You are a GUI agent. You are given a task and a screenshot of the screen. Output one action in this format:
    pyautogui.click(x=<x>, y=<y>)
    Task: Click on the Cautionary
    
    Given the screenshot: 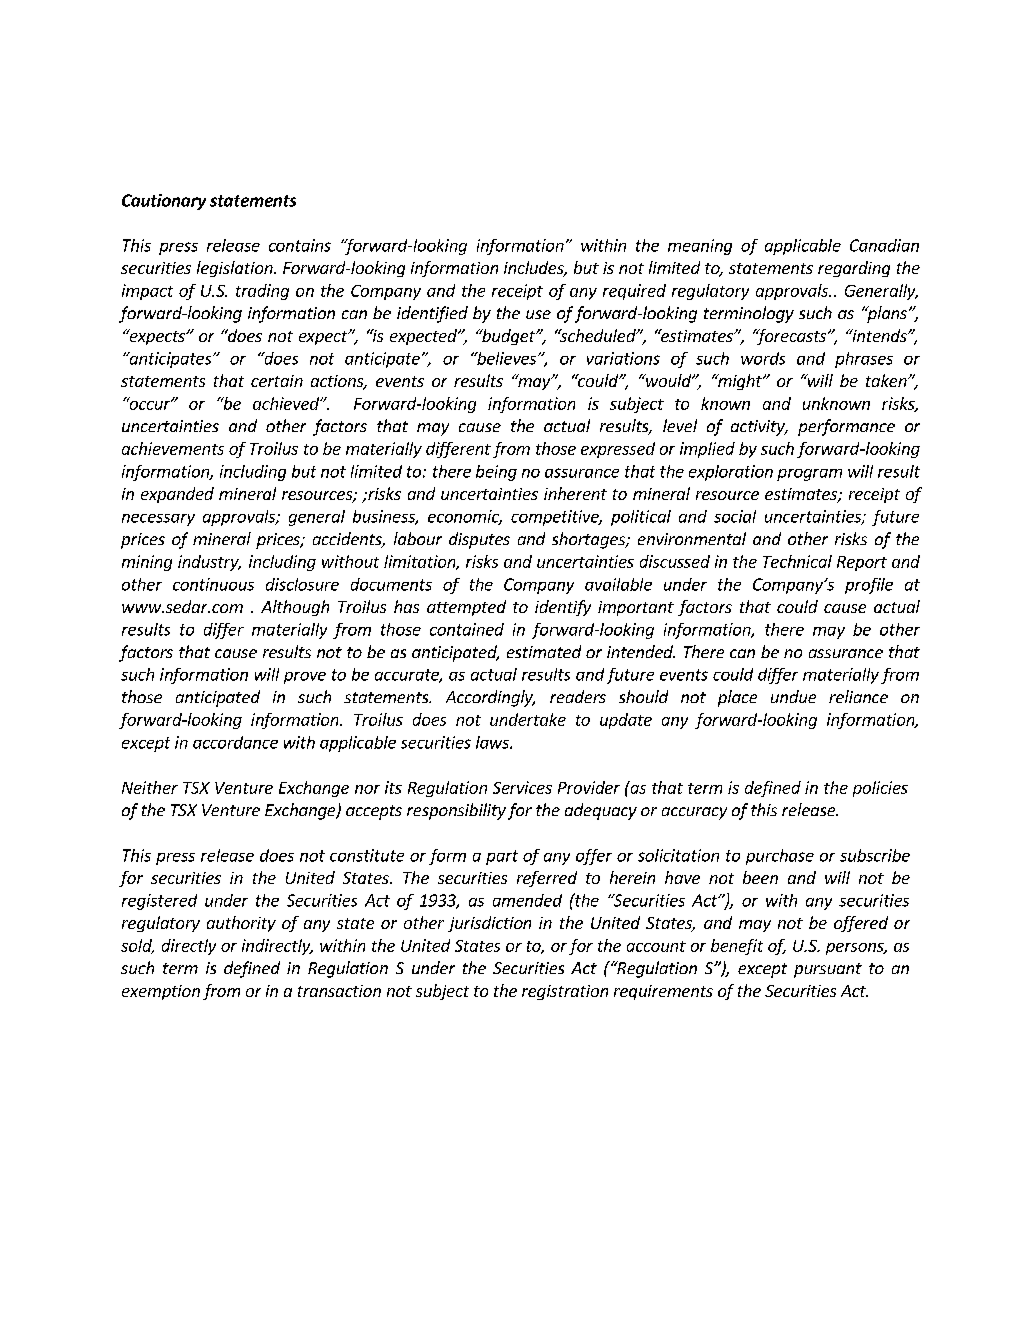 What is the action you would take?
    pyautogui.click(x=164, y=202)
